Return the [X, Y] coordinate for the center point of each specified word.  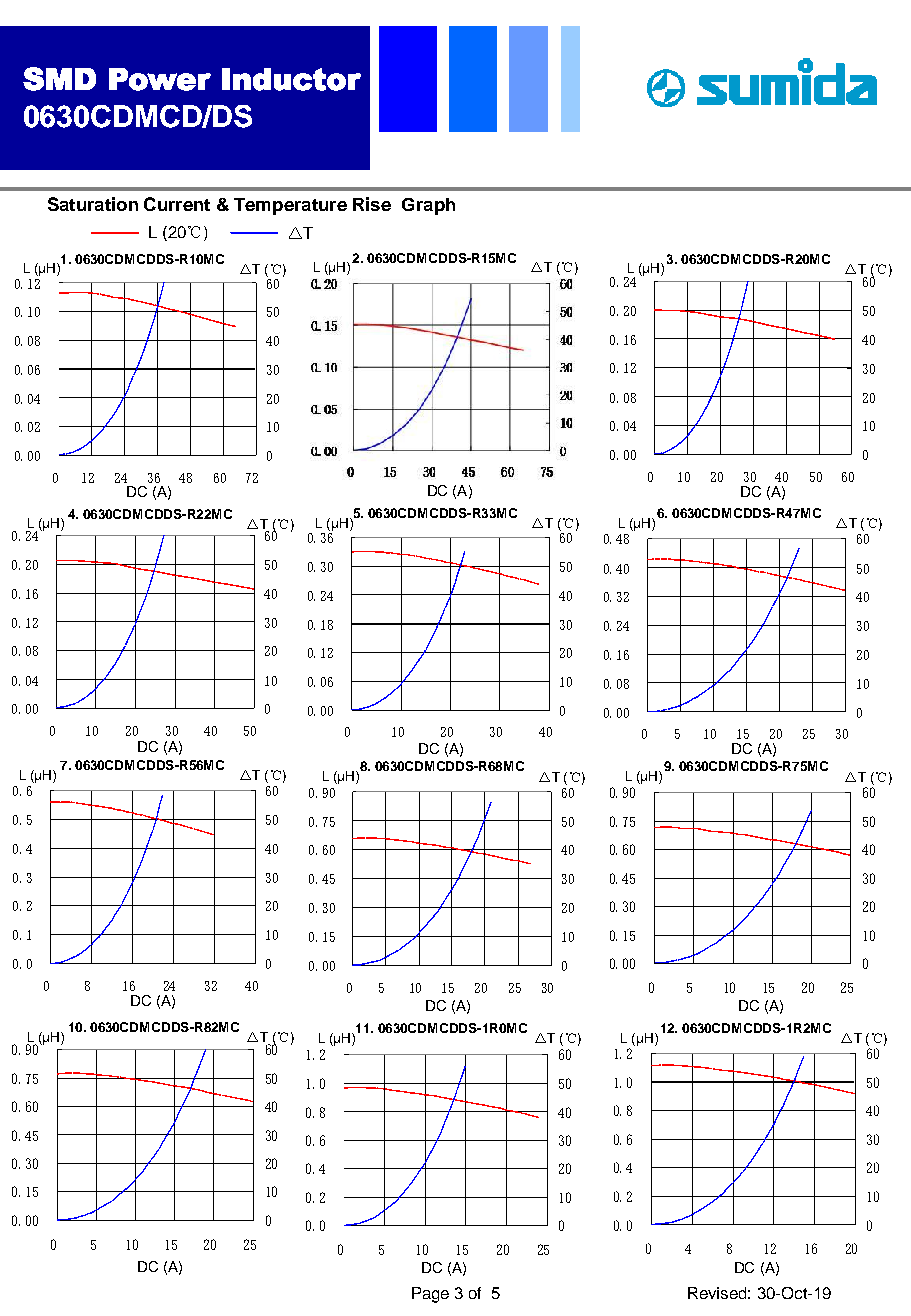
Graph [428, 206]
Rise [372, 204]
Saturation [93, 204]
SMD [59, 79]
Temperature [290, 206]
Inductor [291, 79]
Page [430, 1295]
